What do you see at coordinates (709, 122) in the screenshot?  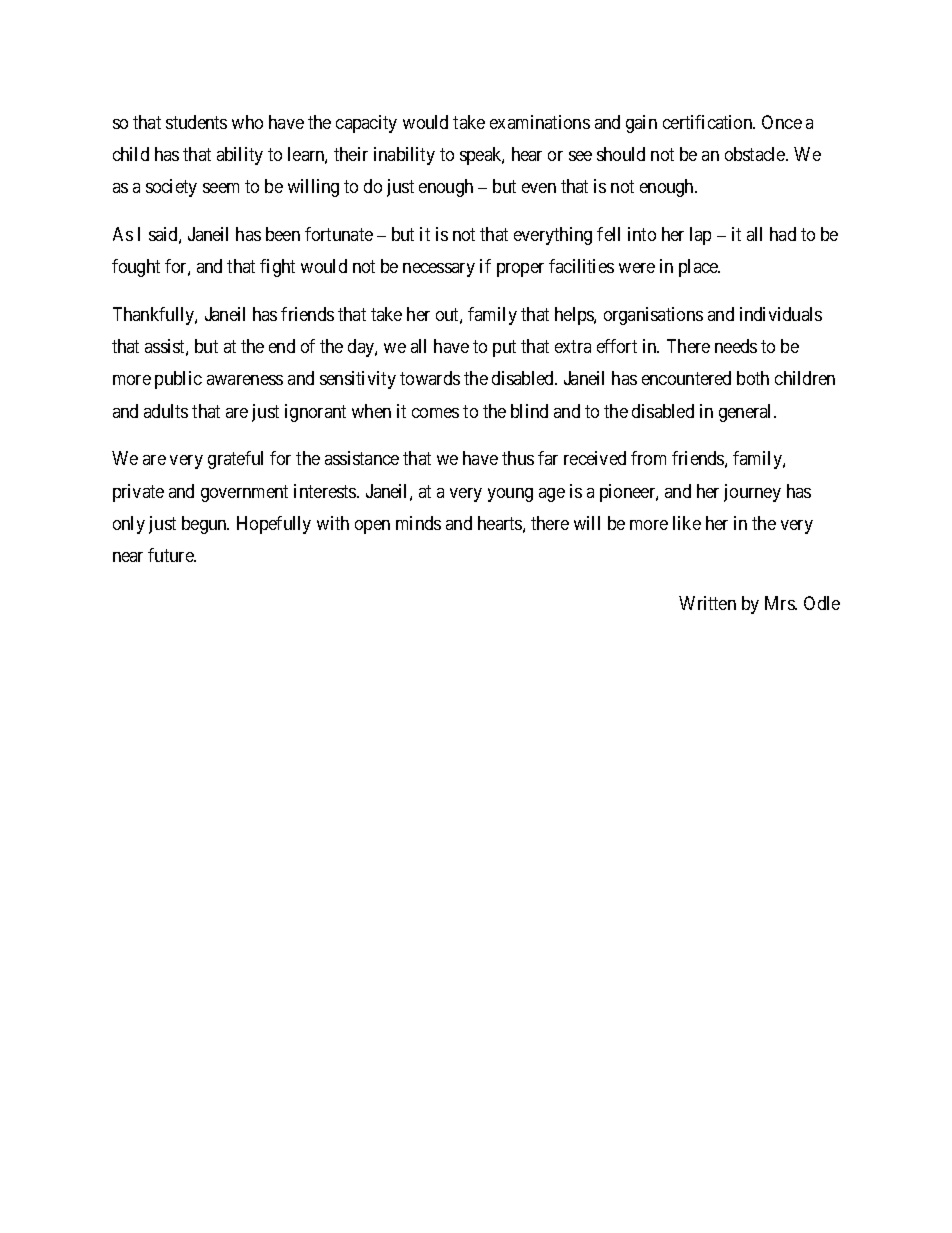 I see `certification` at bounding box center [709, 122].
